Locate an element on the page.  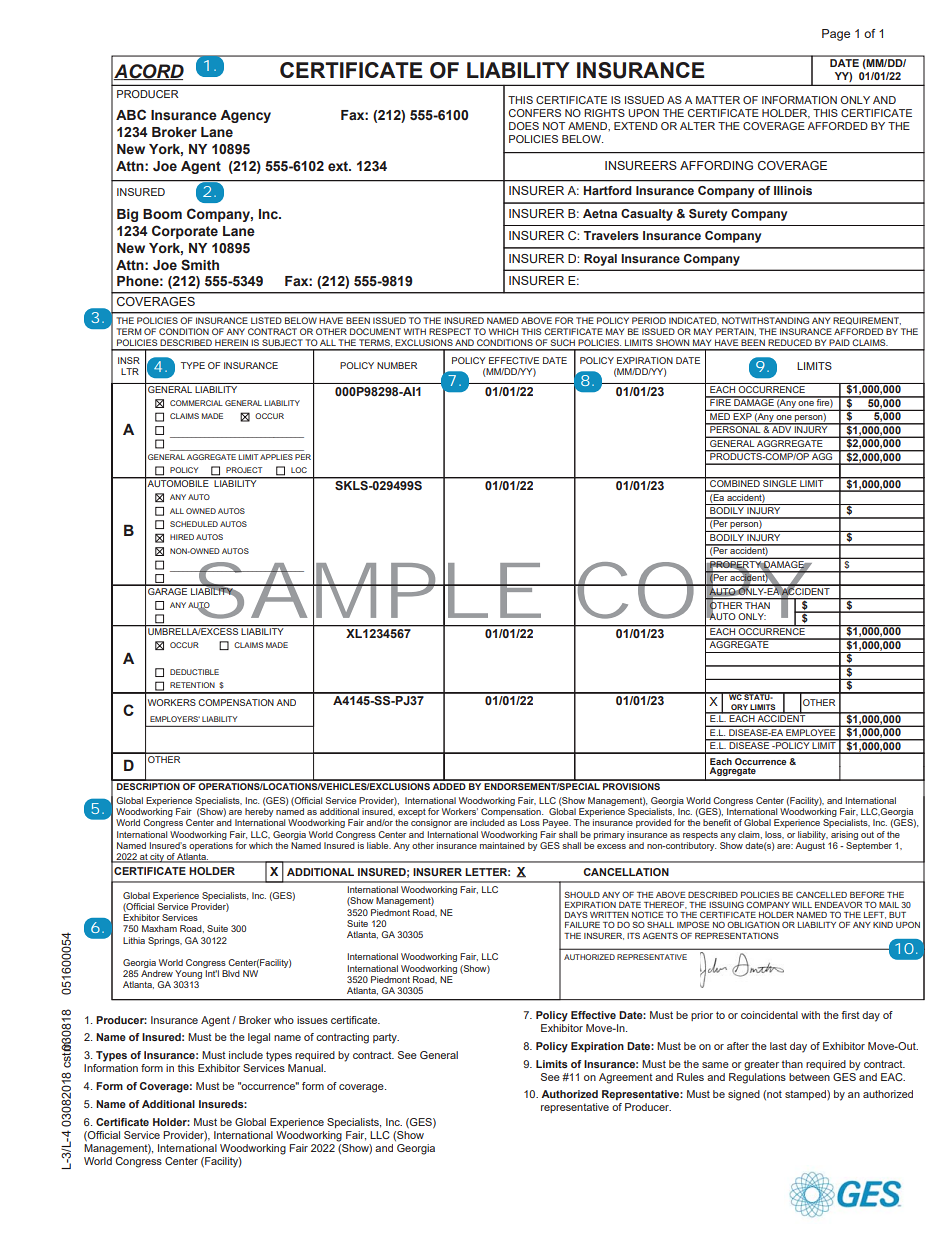
Agency is located at coordinates (245, 116).
